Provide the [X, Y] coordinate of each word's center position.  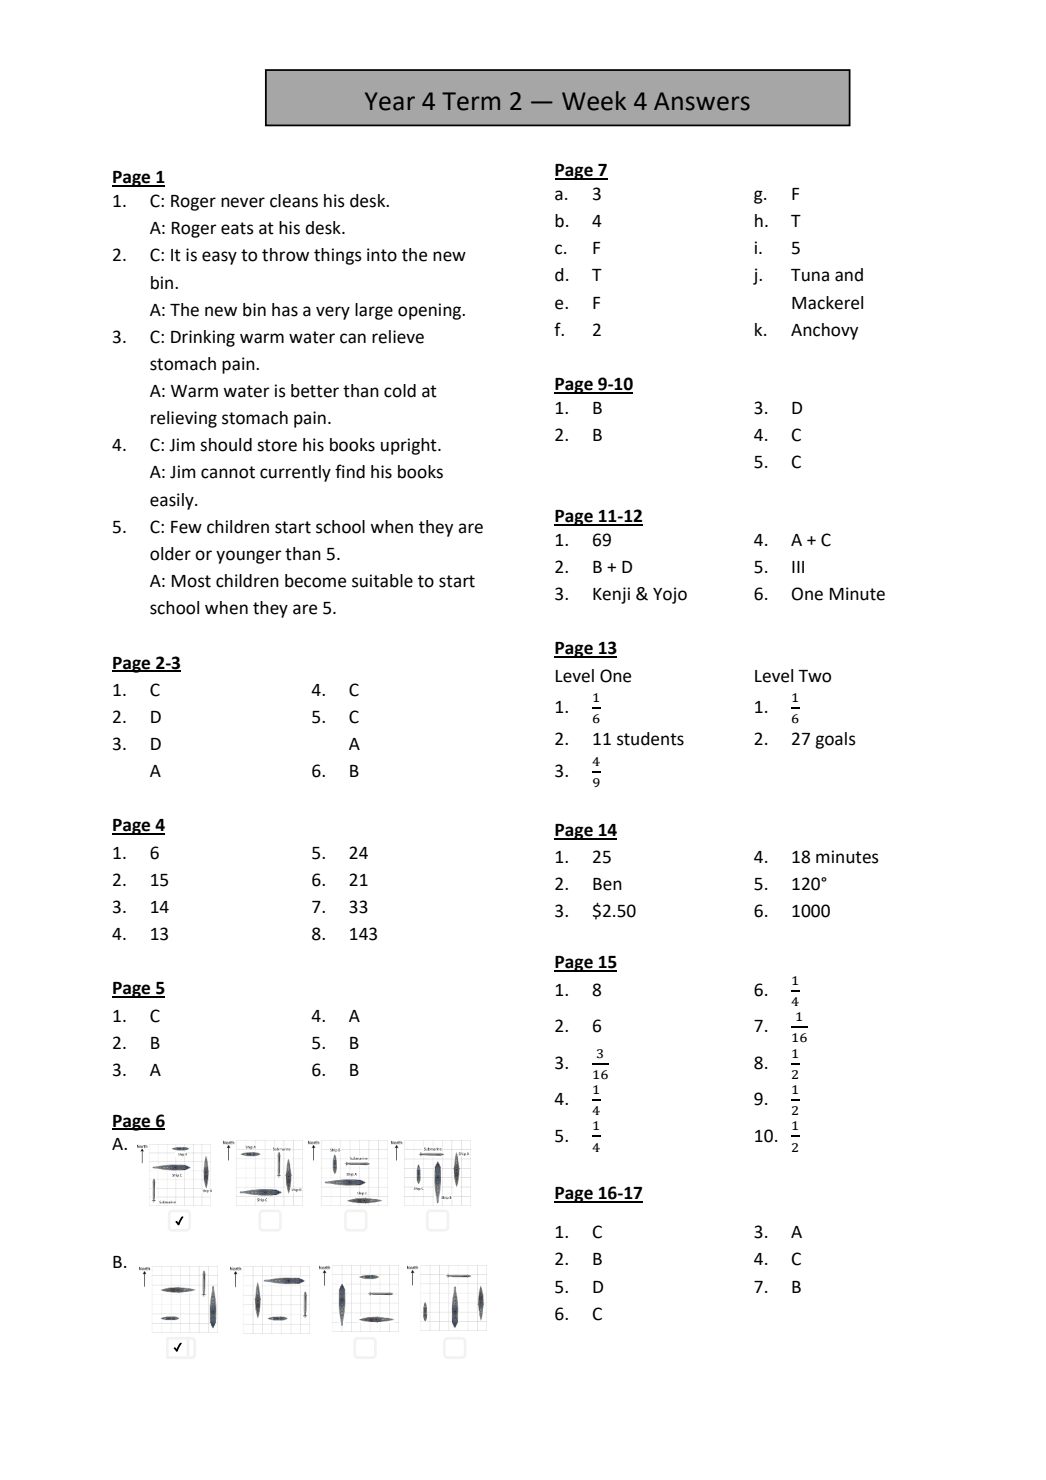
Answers [702, 101]
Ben [607, 884]
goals [835, 740]
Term [471, 101]
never [243, 202]
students [650, 739]
